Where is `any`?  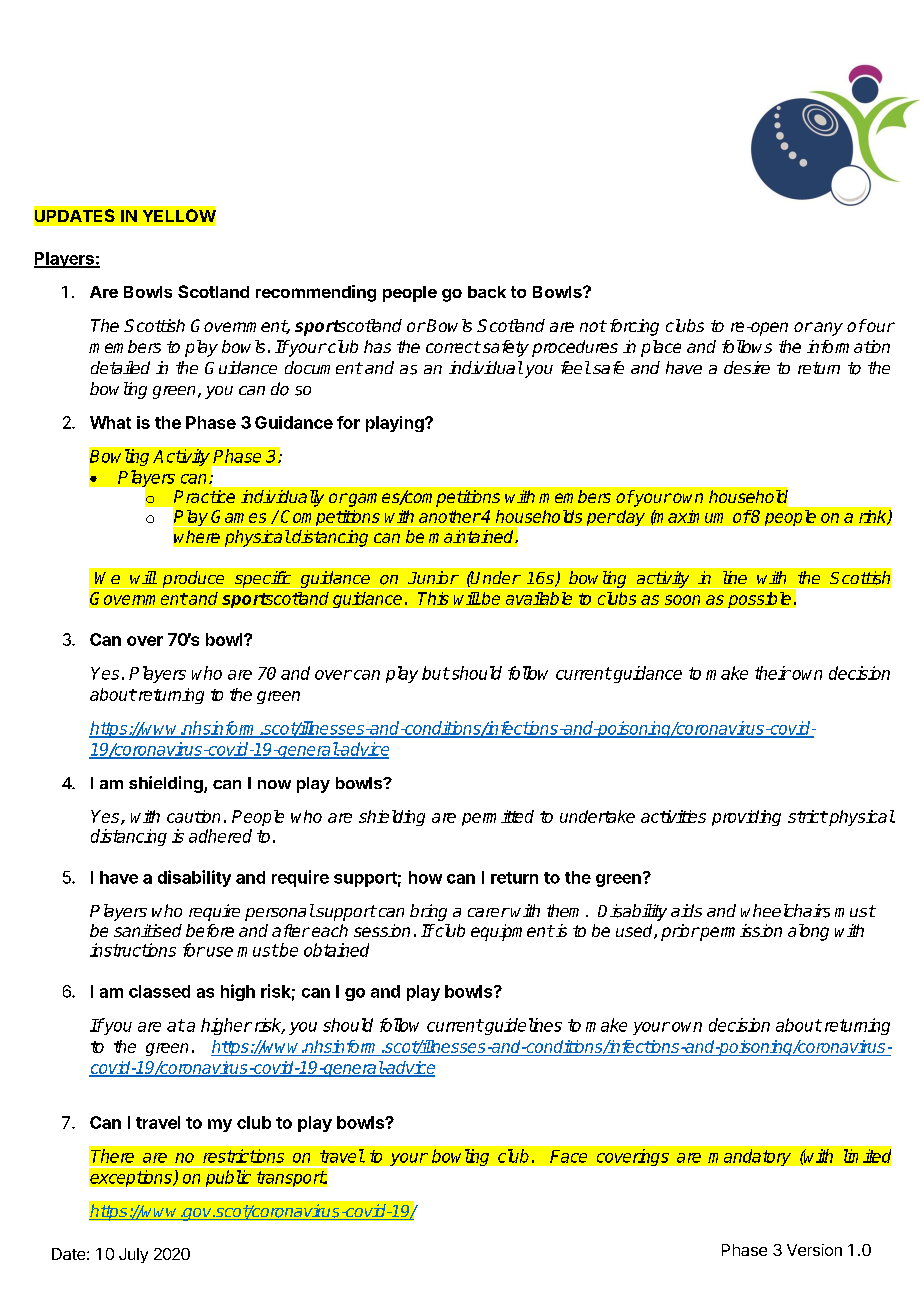 any is located at coordinates (827, 329).
